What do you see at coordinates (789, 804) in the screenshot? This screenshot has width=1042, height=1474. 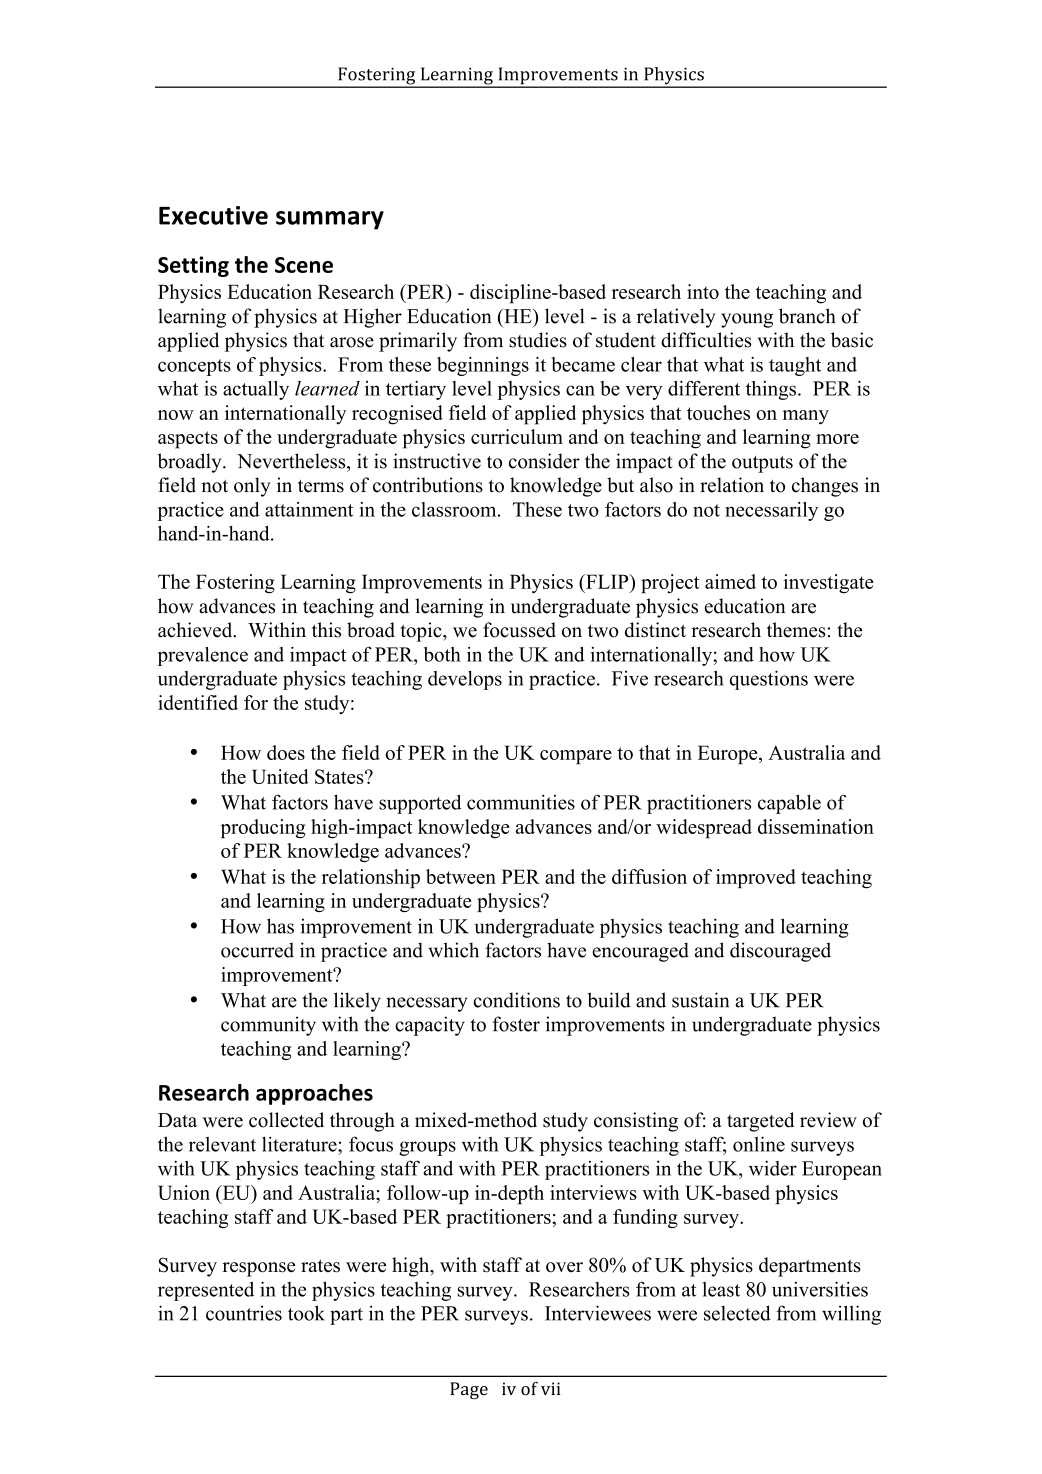 I see `capable` at bounding box center [789, 804].
